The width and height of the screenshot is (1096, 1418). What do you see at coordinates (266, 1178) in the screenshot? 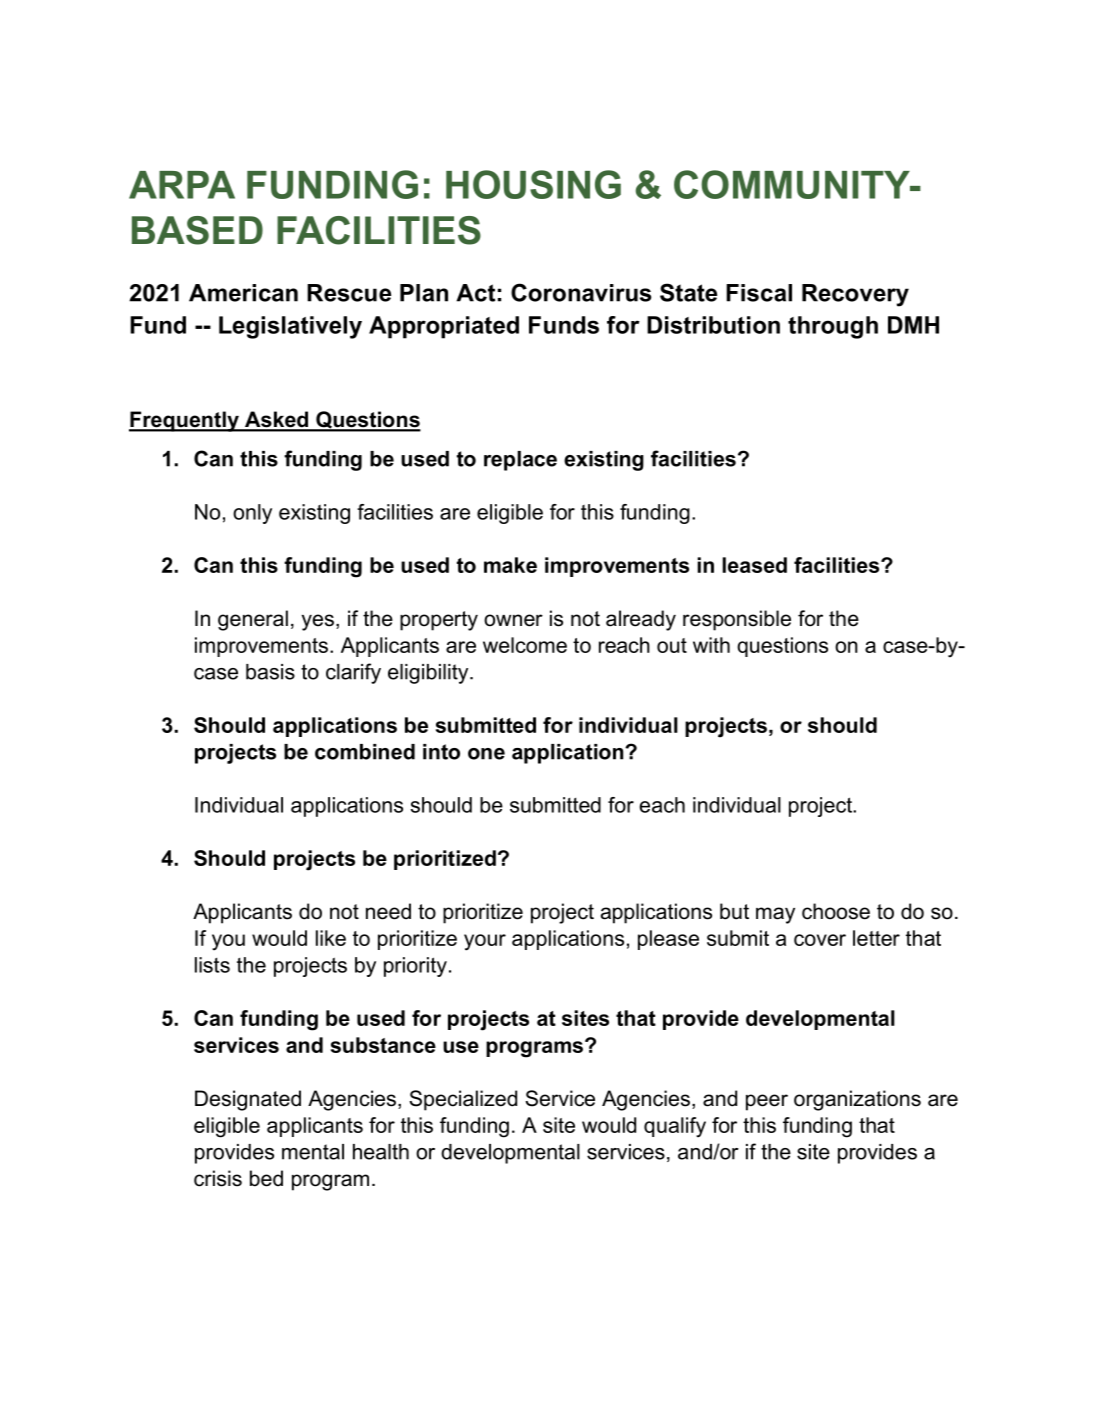
I see `bed` at bounding box center [266, 1178].
